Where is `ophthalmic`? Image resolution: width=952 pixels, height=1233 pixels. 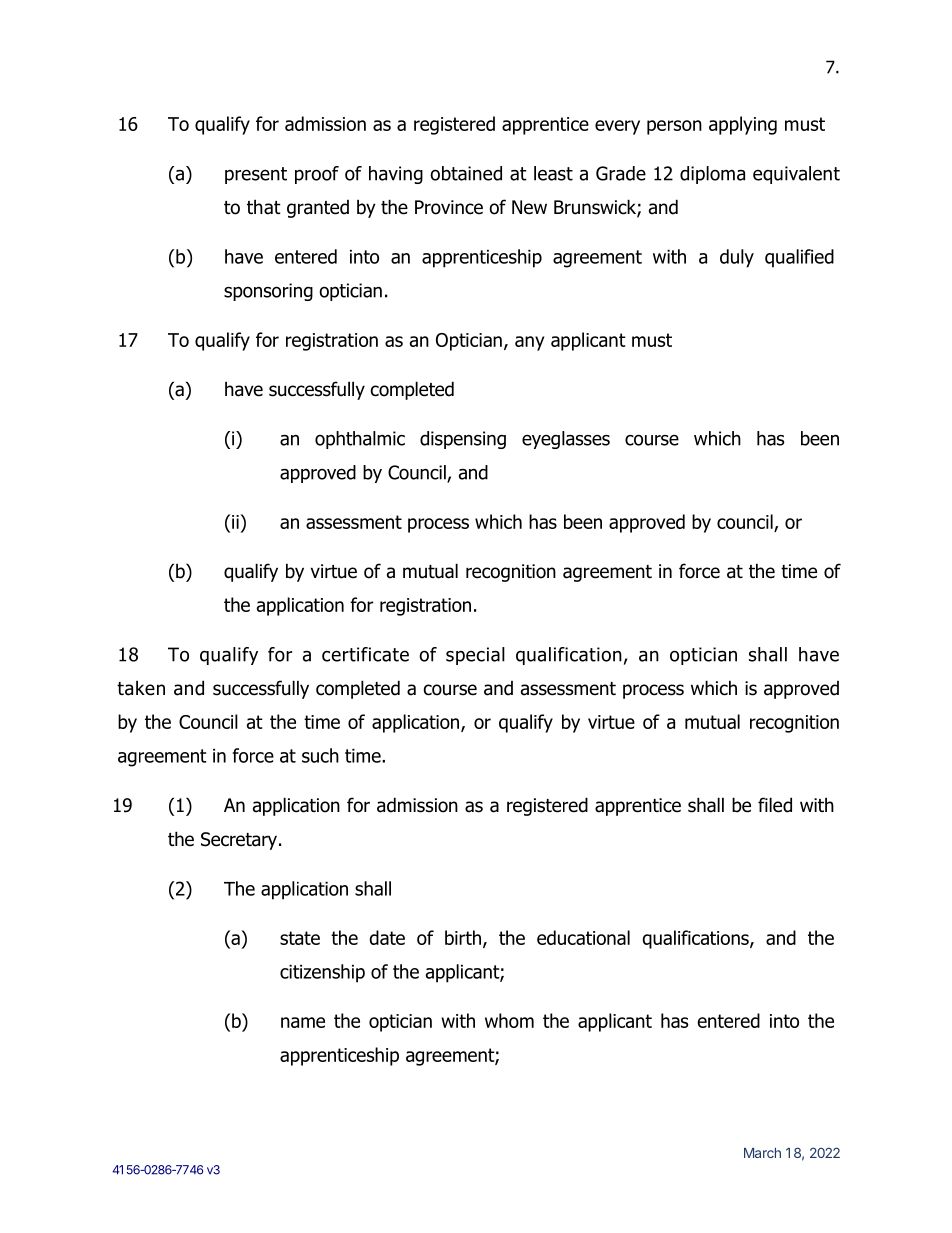
ophthalmic is located at coordinates (360, 440).
